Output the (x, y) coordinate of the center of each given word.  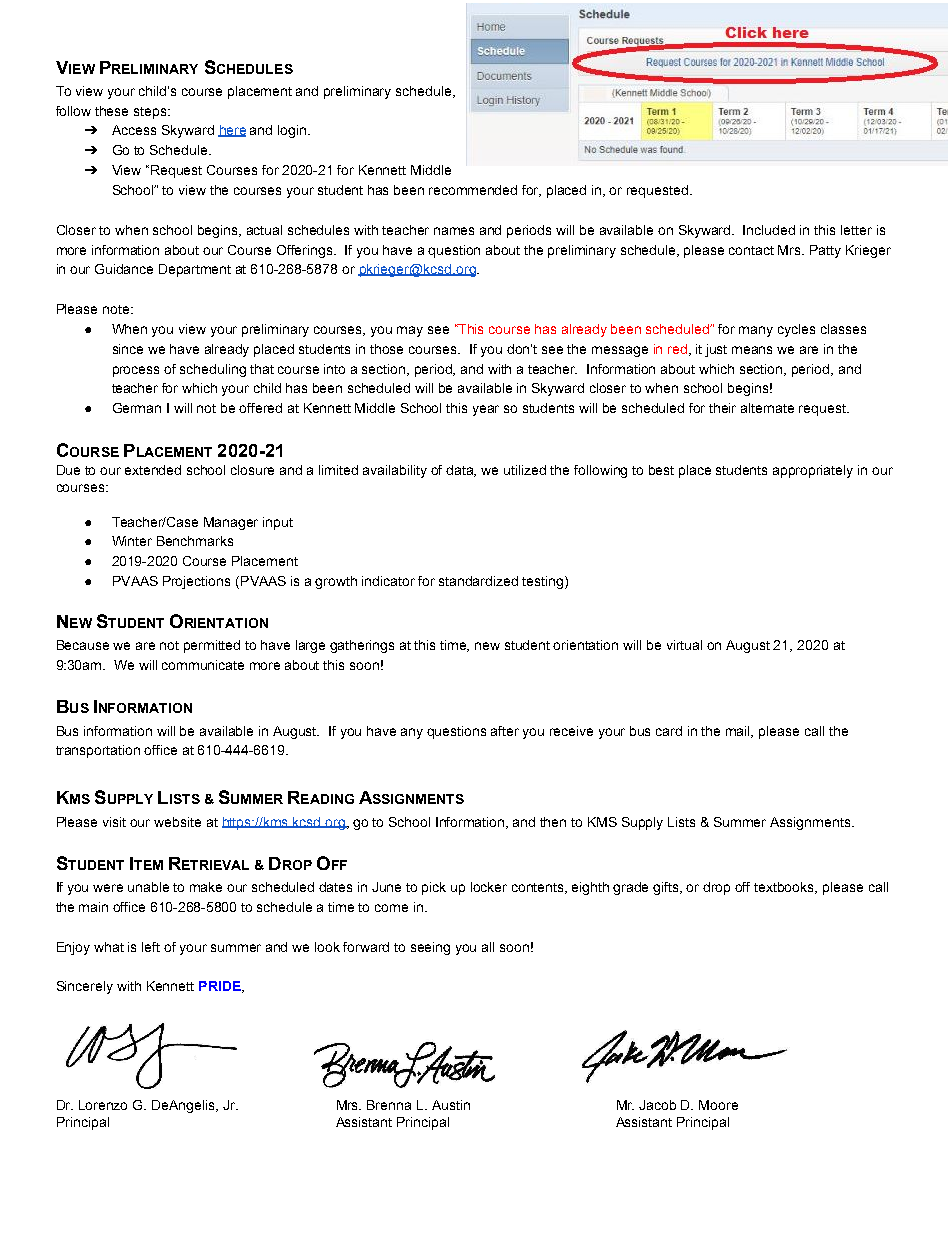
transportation (98, 751)
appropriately (813, 471)
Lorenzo (103, 1105)
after (505, 731)
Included (769, 230)
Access (134, 130)
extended (153, 470)
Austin (451, 1105)
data (461, 471)
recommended (473, 190)
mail (739, 732)
